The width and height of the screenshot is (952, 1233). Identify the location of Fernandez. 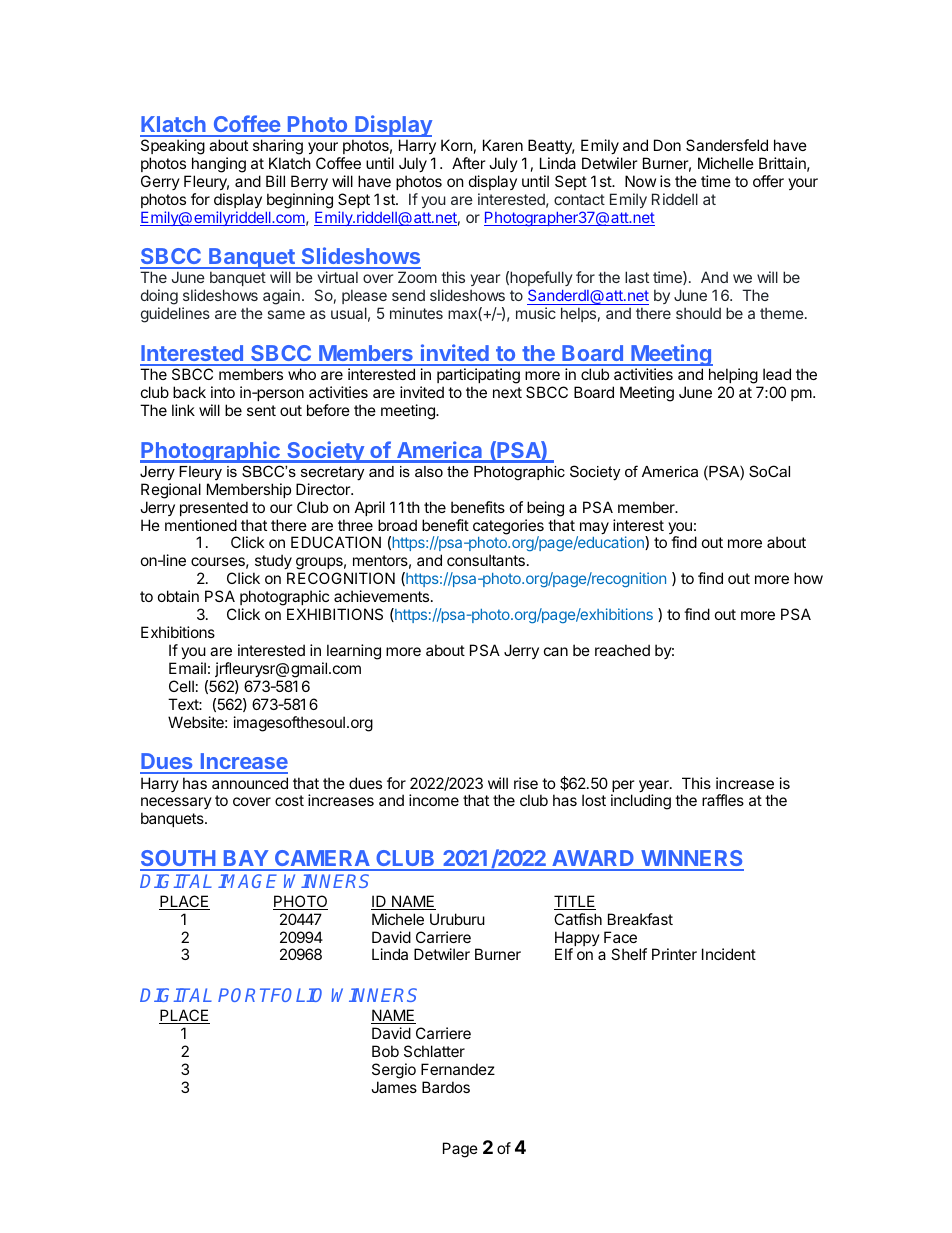
(458, 1069).
